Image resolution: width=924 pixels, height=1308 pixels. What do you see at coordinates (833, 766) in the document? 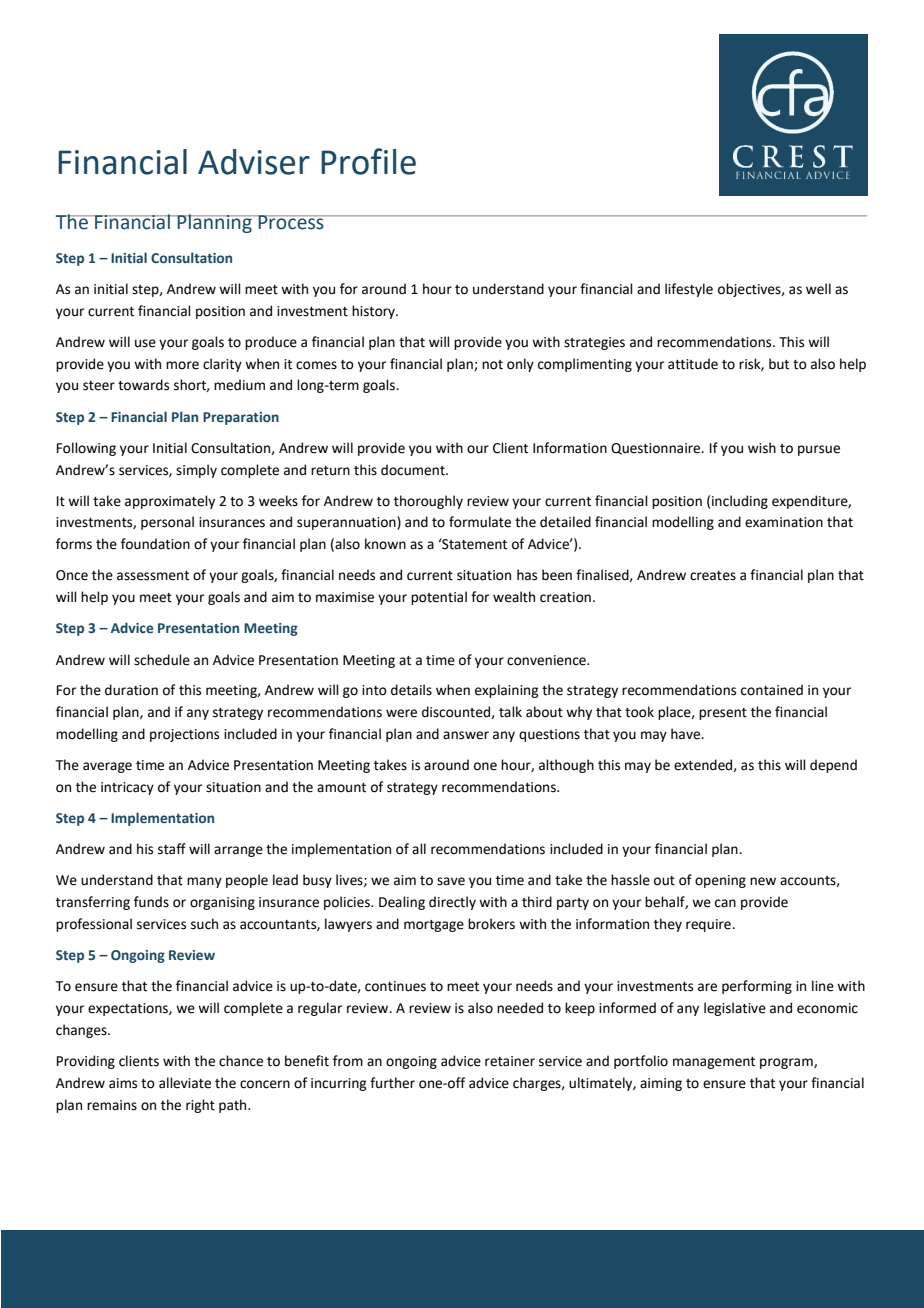
I see `depend` at bounding box center [833, 766].
